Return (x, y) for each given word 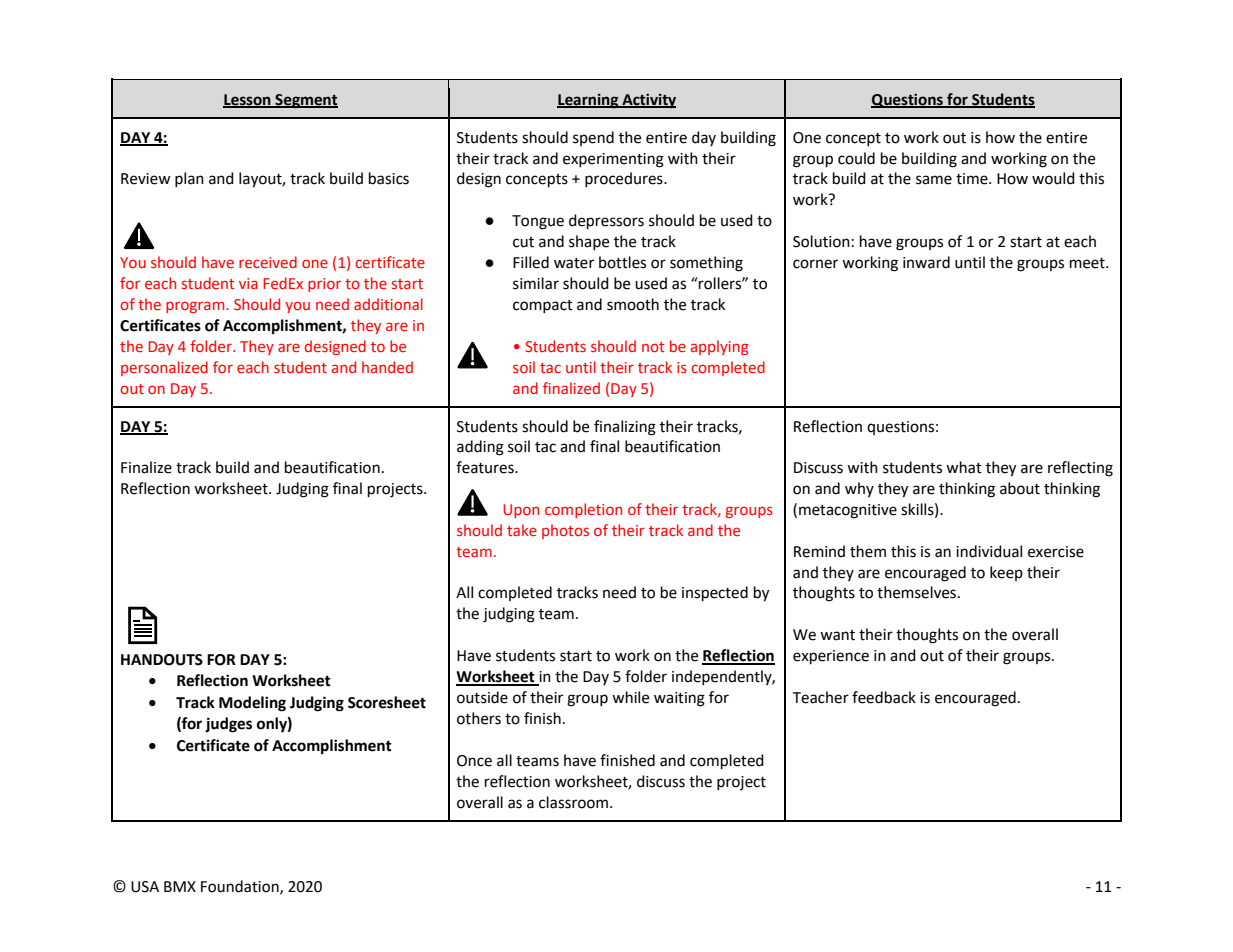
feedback (884, 697)
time (973, 179)
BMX (180, 886)
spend (593, 138)
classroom (573, 802)
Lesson (248, 100)
